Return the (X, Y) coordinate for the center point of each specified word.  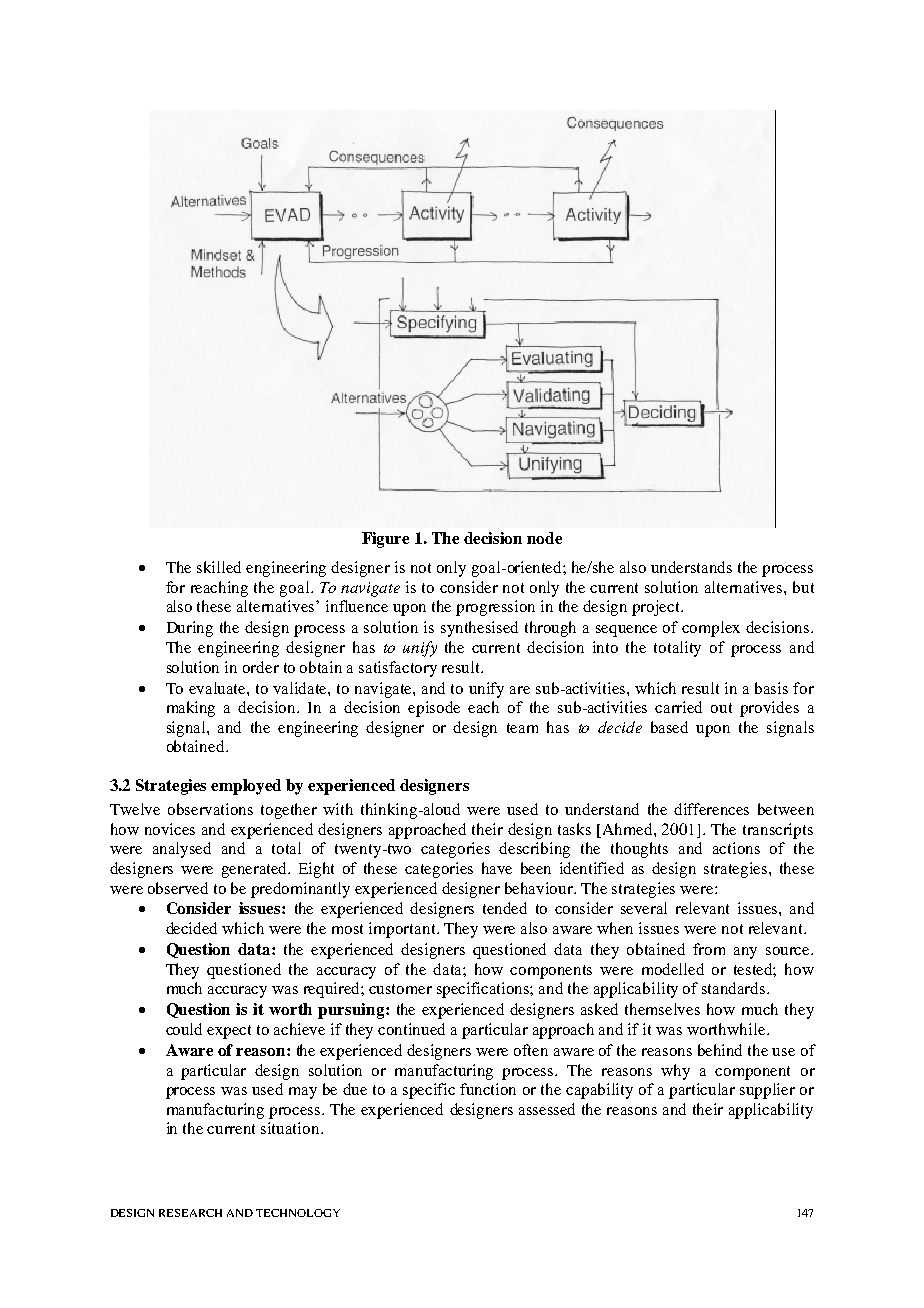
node (544, 538)
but (803, 587)
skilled (219, 567)
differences (711, 809)
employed (246, 787)
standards (735, 988)
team (522, 728)
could (184, 1029)
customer (400, 989)
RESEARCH (190, 1213)
